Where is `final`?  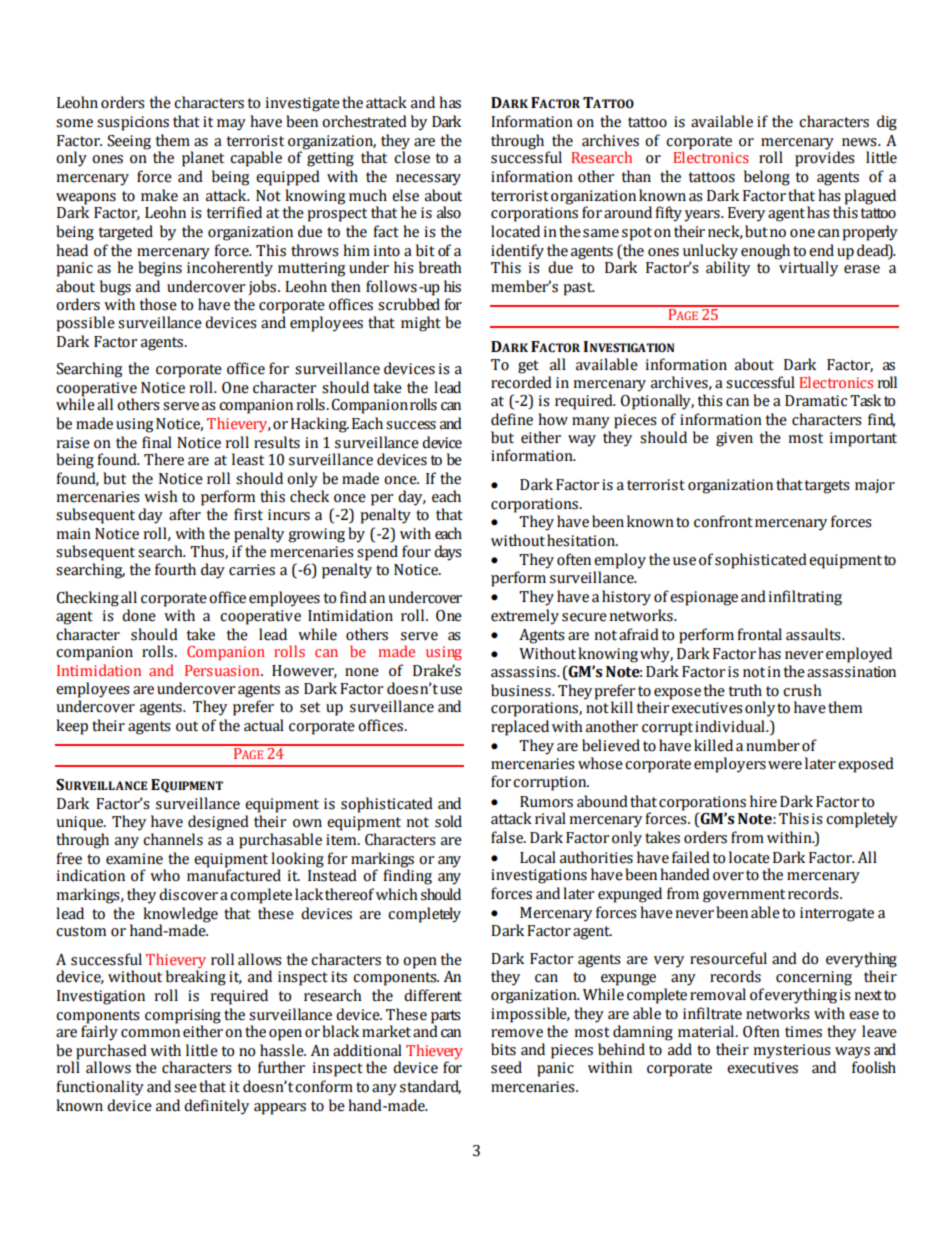 final is located at coordinates (157, 442).
